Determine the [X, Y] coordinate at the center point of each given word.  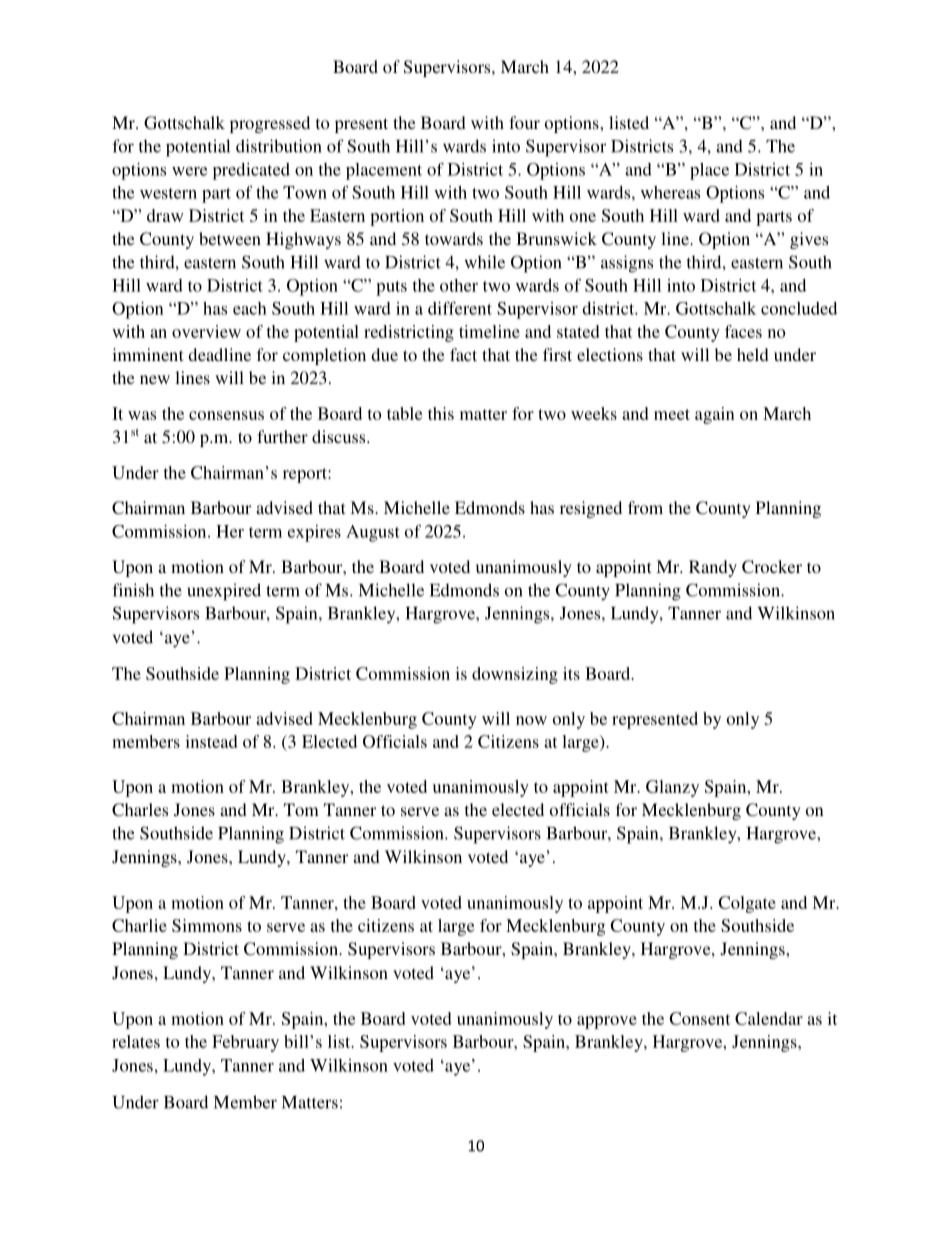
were [189, 171]
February [245, 1043]
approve [607, 1022]
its [571, 673]
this [441, 413]
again [715, 415]
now [531, 720]
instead [212, 741]
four [524, 122]
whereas [670, 192]
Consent [699, 1018]
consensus [226, 415]
